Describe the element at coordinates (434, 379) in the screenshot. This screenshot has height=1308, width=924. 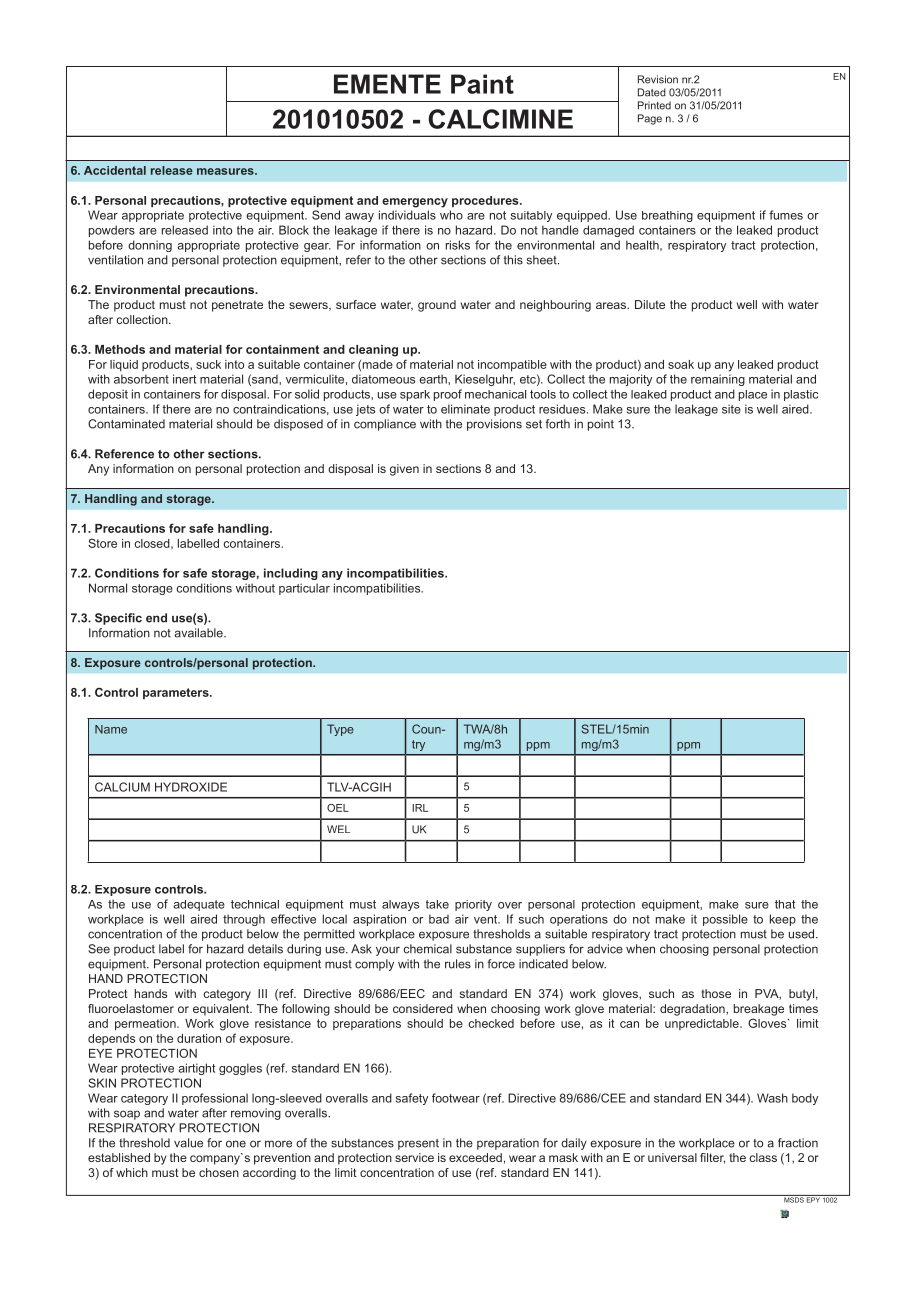
I see `earth` at that location.
